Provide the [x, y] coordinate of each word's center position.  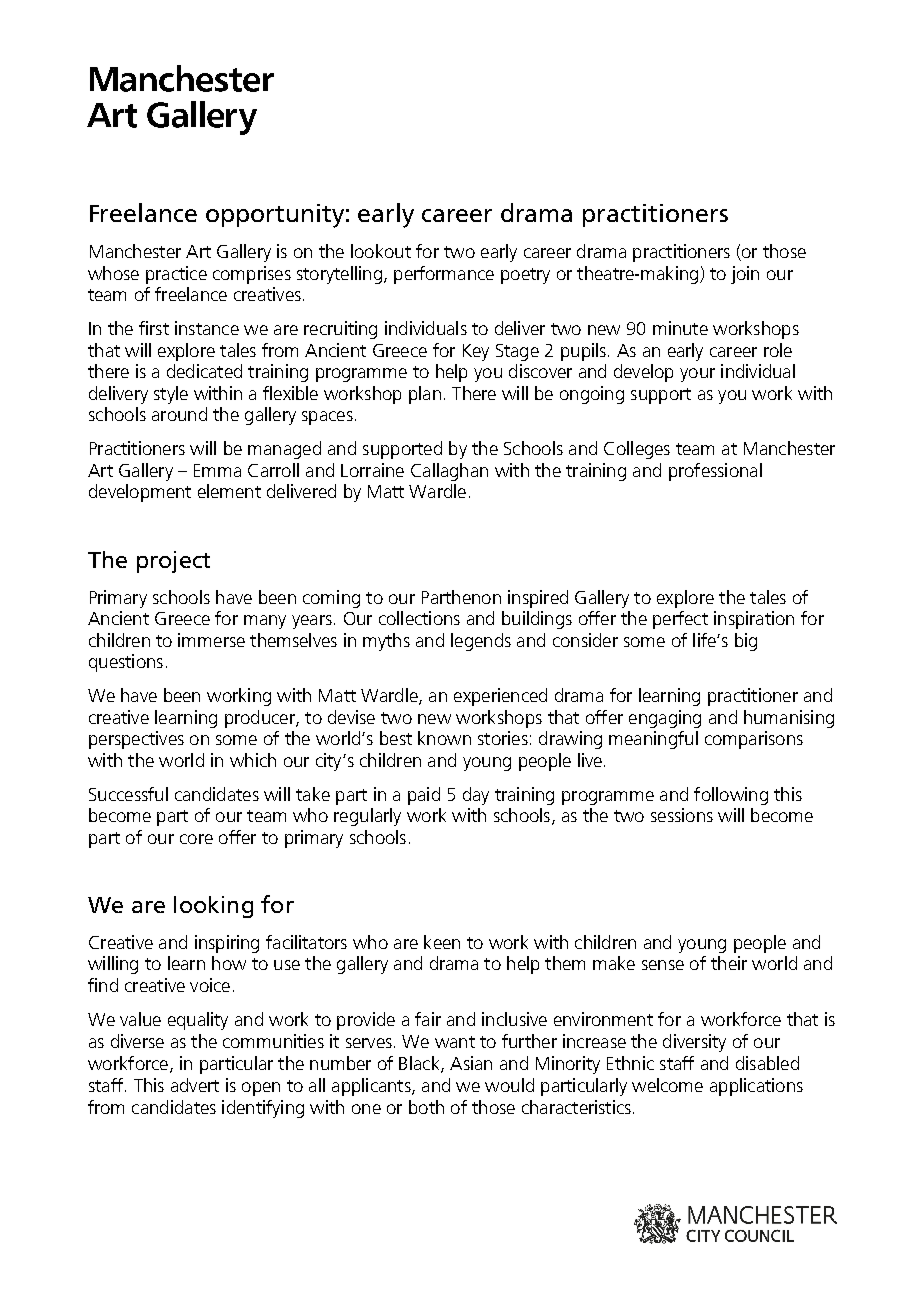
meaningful [653, 740]
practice [176, 275]
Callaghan [449, 472]
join [745, 275]
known [444, 738]
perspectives [136, 740]
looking [213, 907]
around [179, 414]
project [173, 562]
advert [195, 1085]
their [729, 963]
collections [419, 618]
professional [715, 472]
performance [444, 275]
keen [442, 942]
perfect [680, 620]
